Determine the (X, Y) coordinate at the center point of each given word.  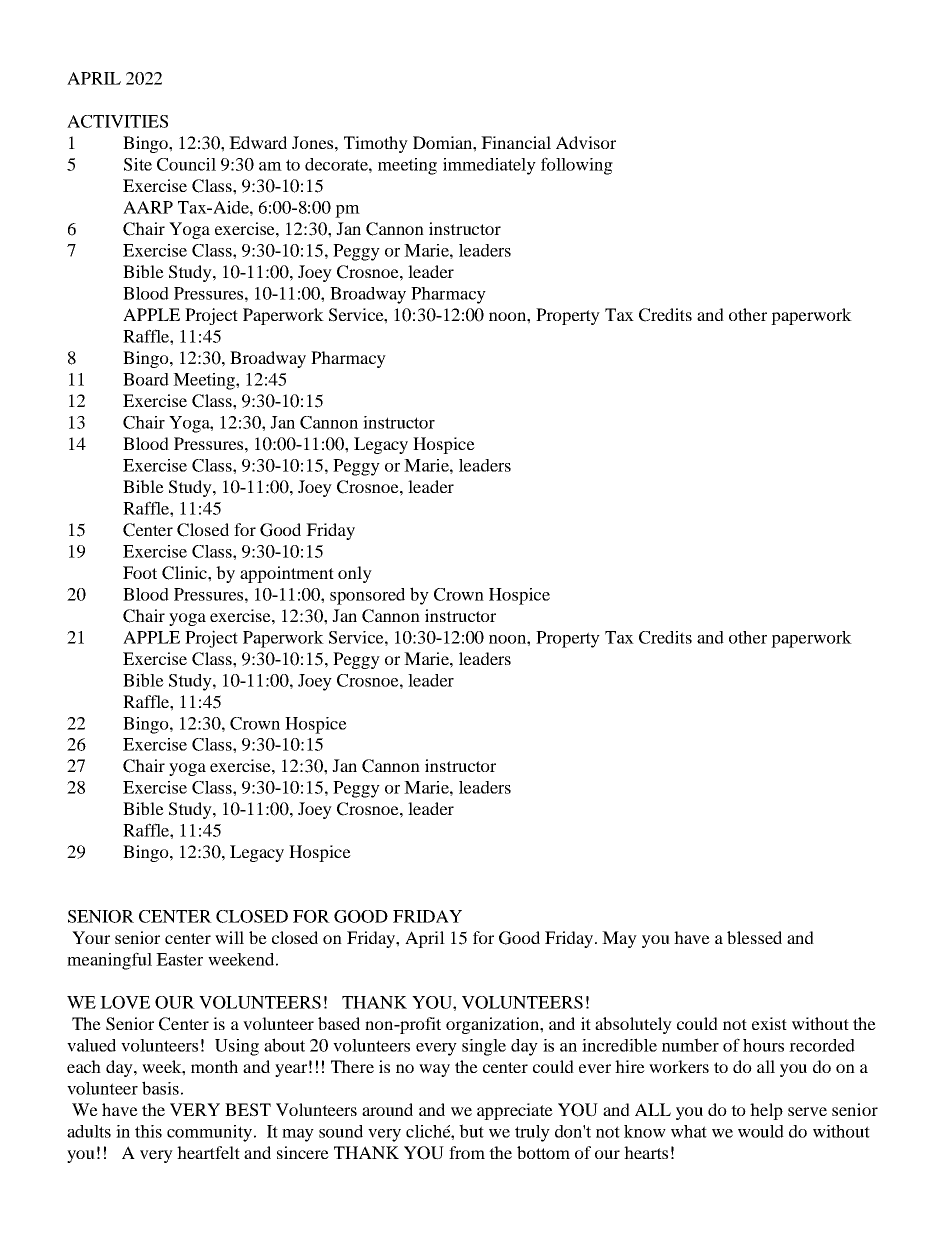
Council (186, 164)
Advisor (586, 142)
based (339, 1023)
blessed (754, 937)
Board (146, 379)
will (229, 937)
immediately (489, 166)
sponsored (367, 596)
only (355, 574)
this (148, 1131)
